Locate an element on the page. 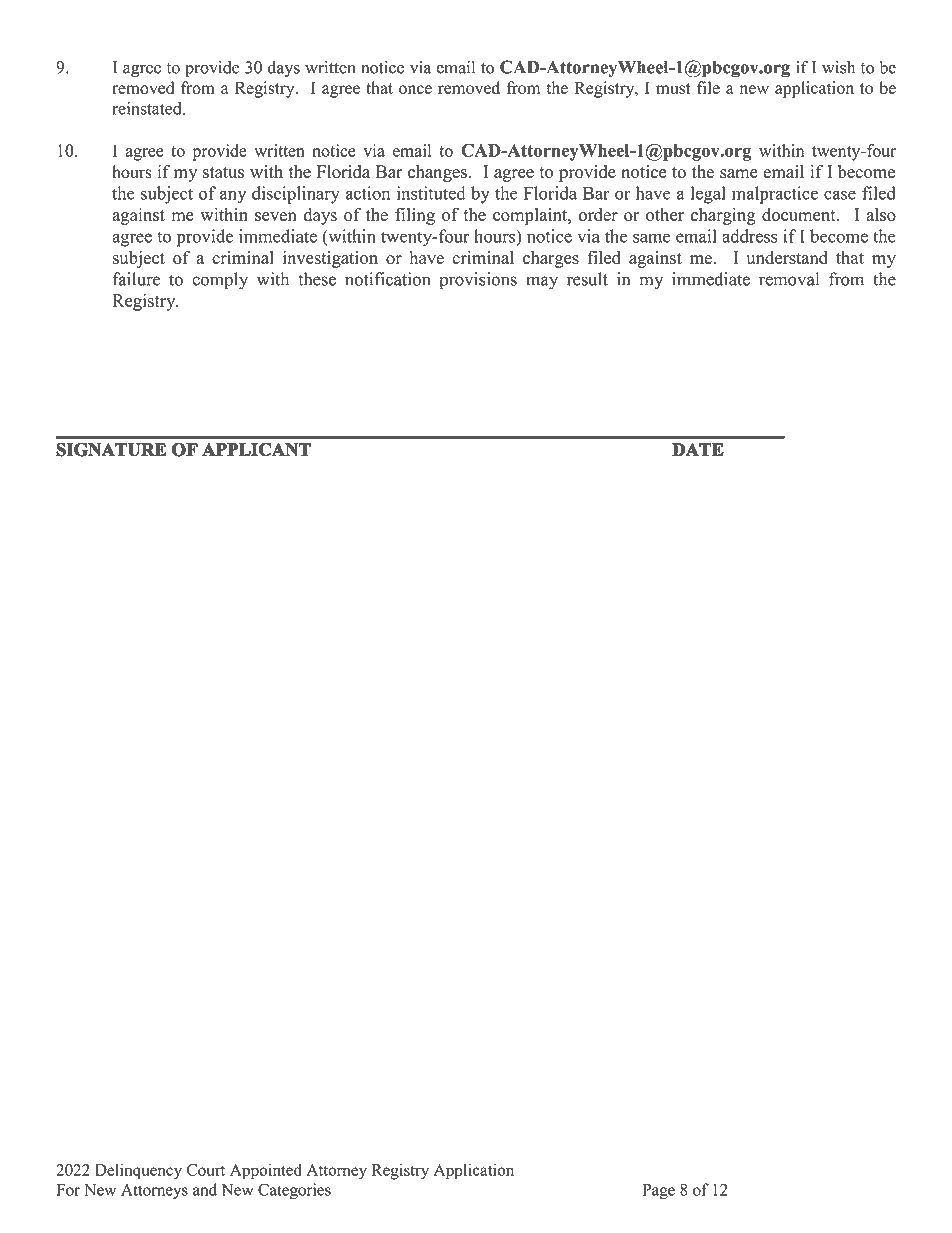 Image resolution: width=952 pixels, height=1233 pixels. once is located at coordinates (415, 89).
